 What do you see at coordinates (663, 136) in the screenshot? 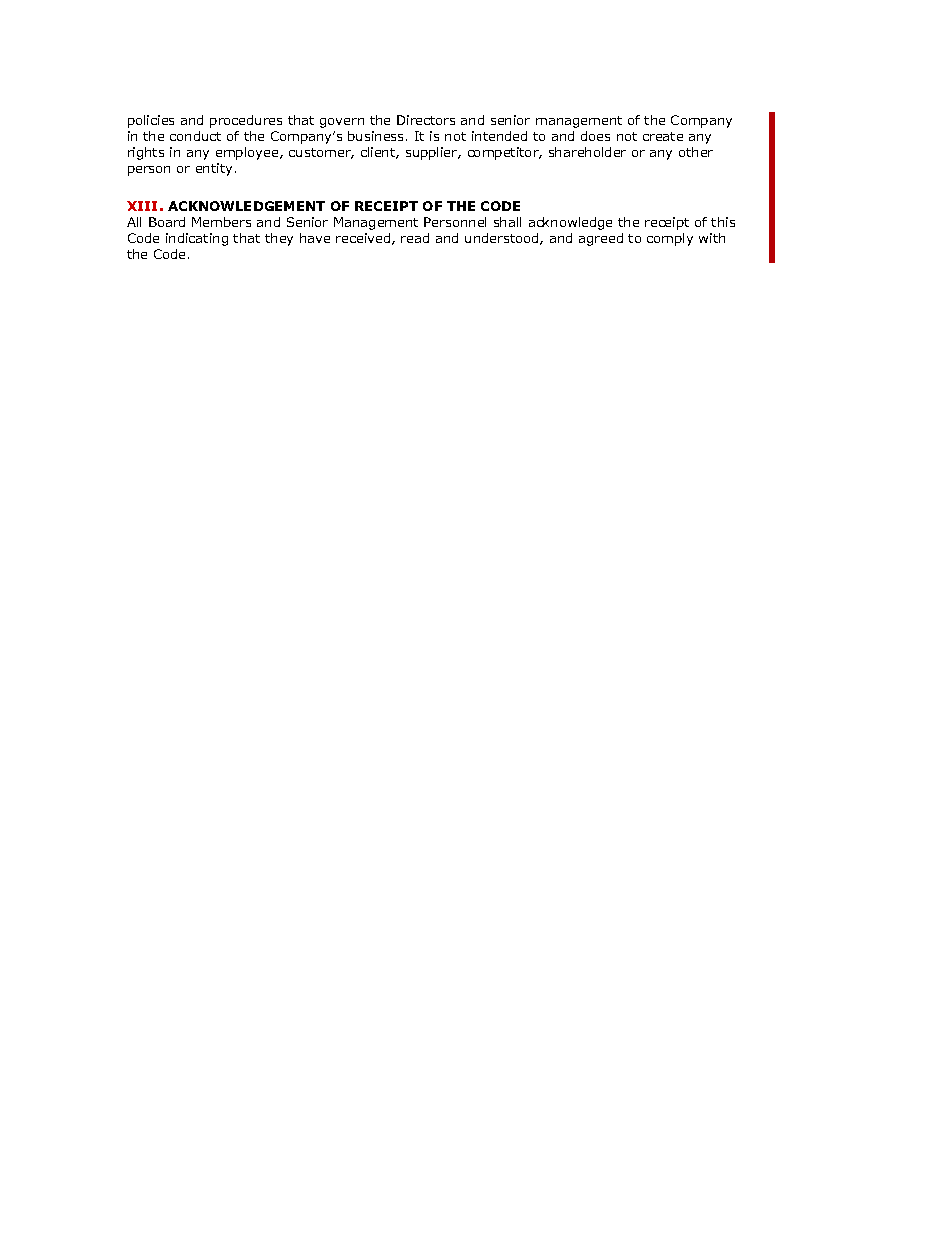
I see `create` at bounding box center [663, 136].
